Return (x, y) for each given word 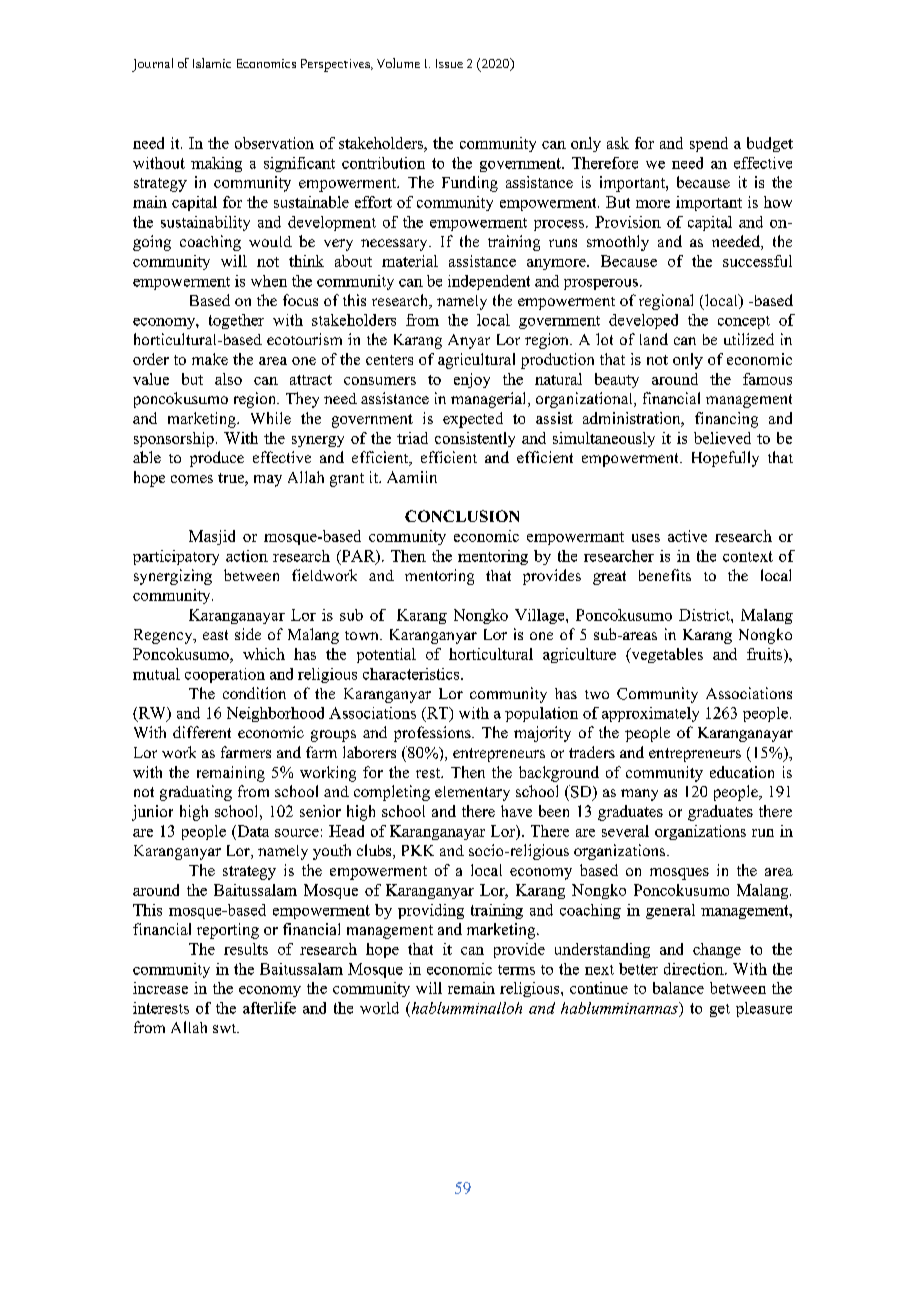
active (687, 536)
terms (516, 970)
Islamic (212, 63)
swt (226, 1028)
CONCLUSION (462, 516)
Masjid (212, 537)
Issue (449, 63)
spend (709, 144)
